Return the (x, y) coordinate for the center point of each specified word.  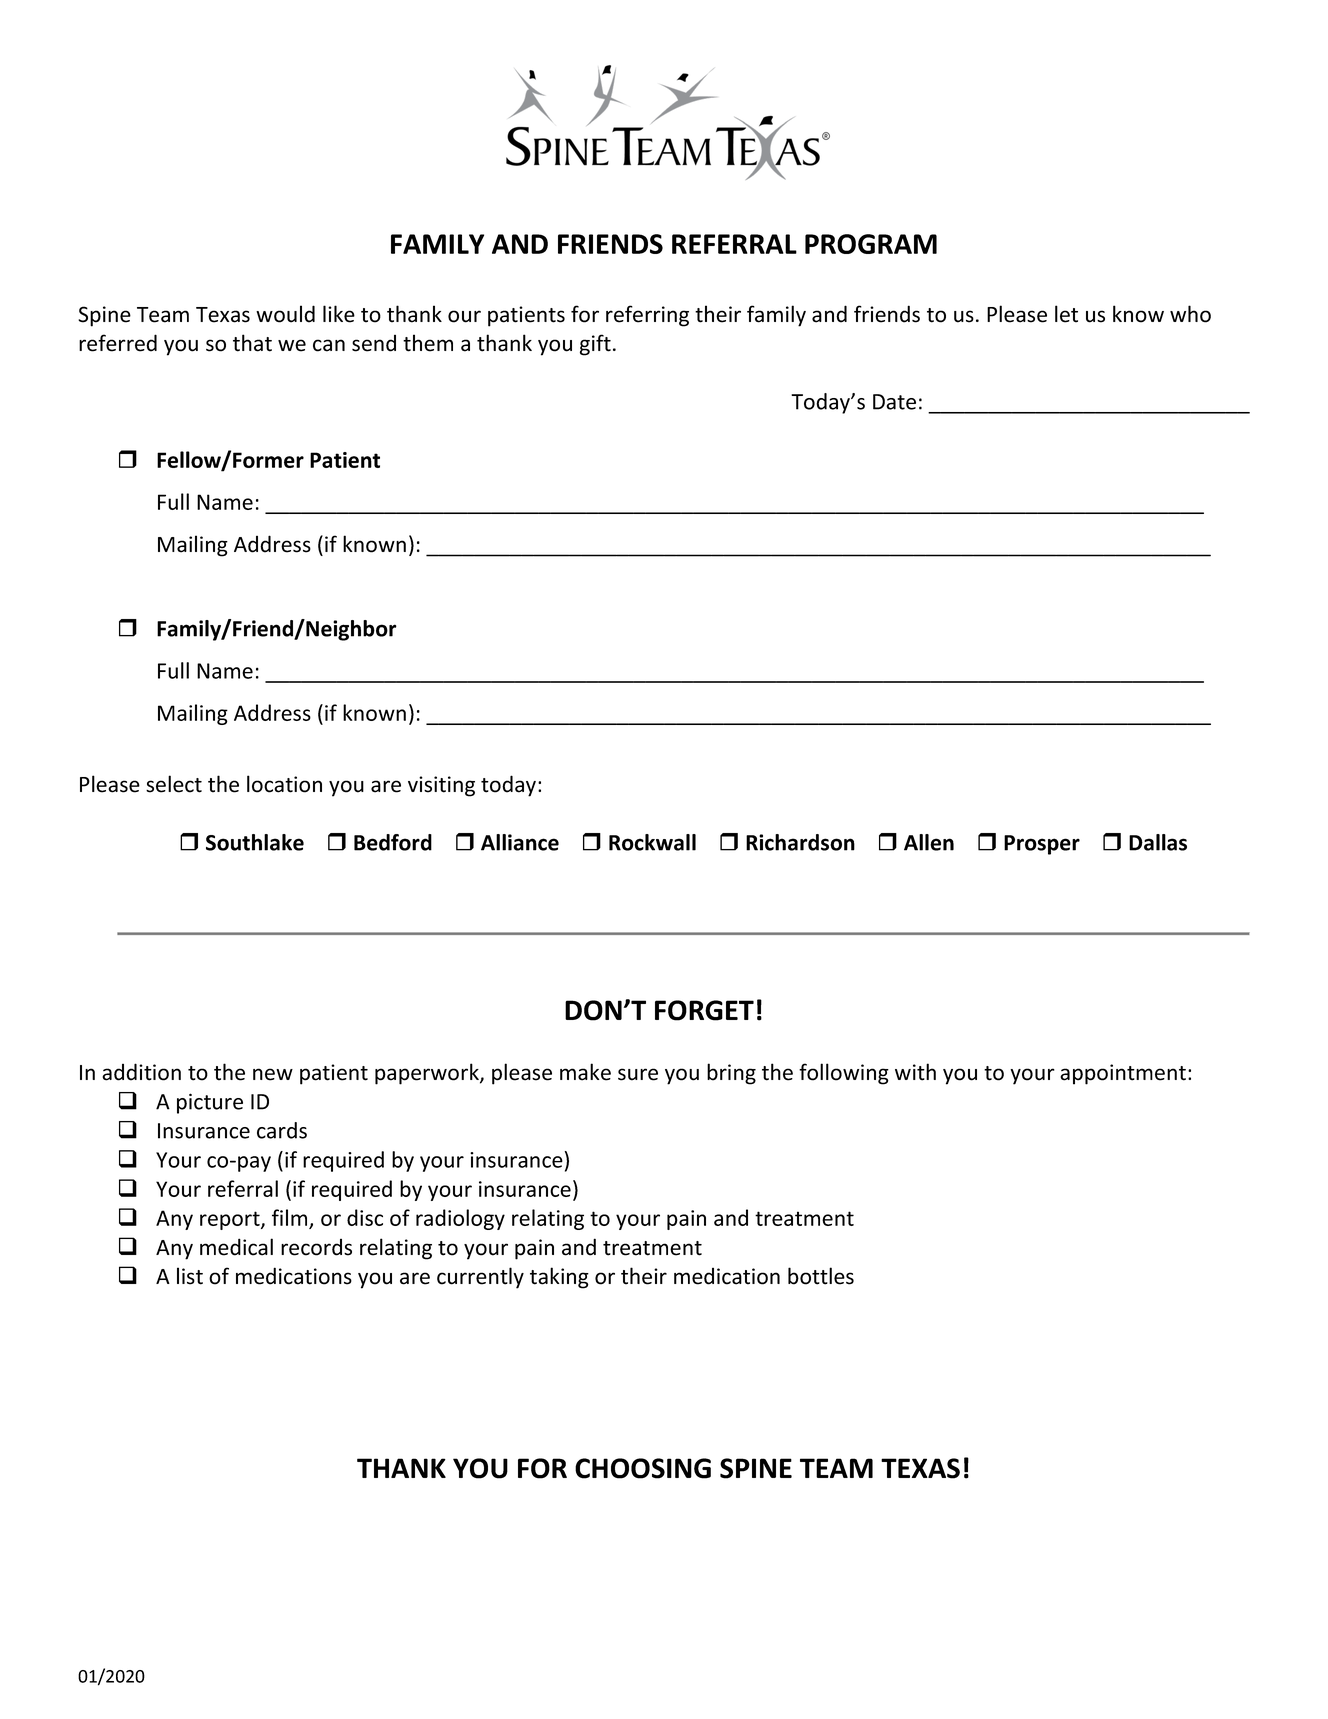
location (284, 784)
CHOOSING (643, 1468)
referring (647, 316)
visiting (441, 786)
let (1066, 314)
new (273, 1074)
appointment (1123, 1074)
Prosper (1042, 845)
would (285, 314)
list (190, 1276)
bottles (821, 1276)
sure (638, 1074)
